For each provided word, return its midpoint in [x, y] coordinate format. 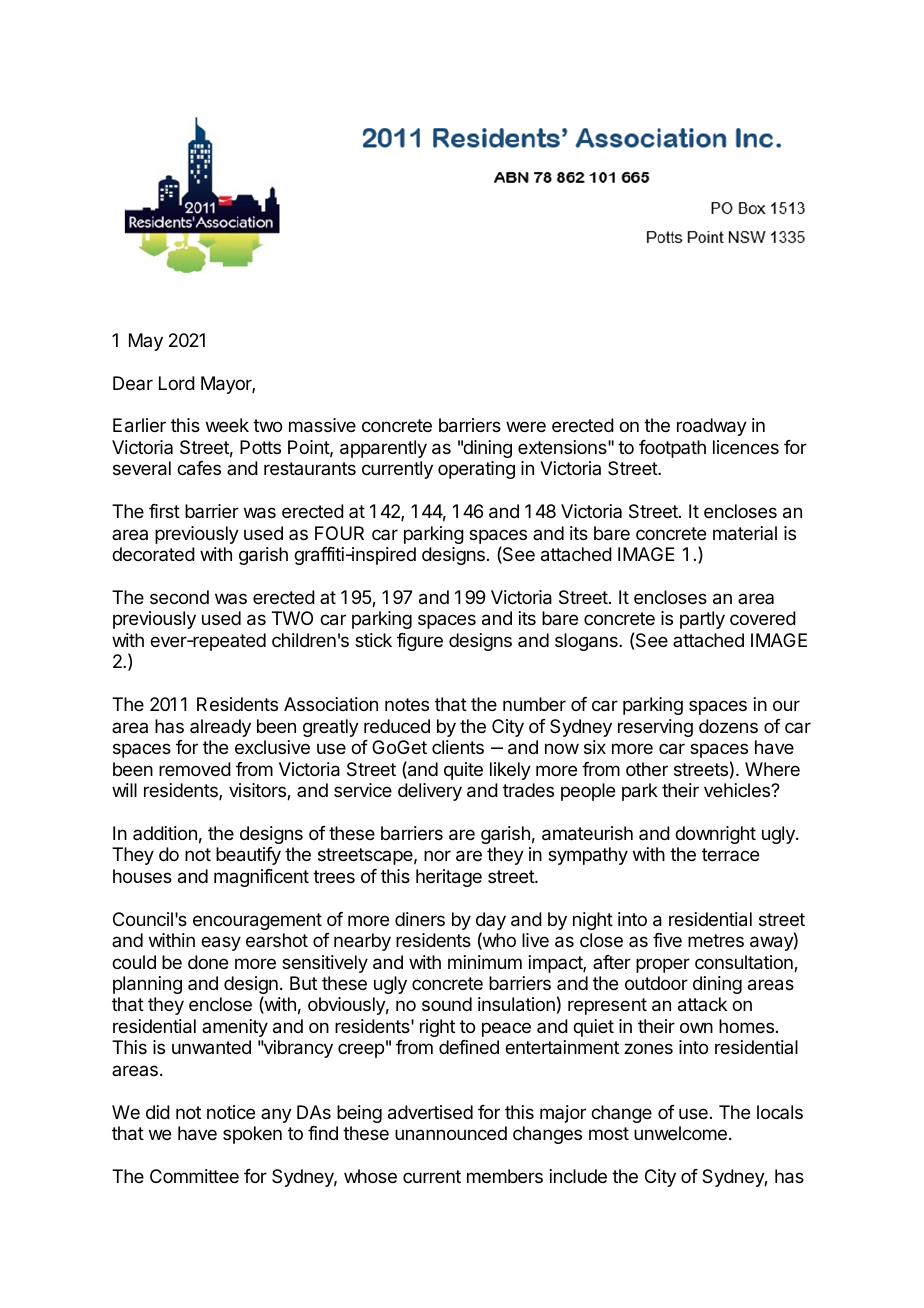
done [208, 962]
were [526, 426]
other [647, 769]
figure [420, 642]
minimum [485, 962]
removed [195, 769]
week [227, 425]
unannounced [451, 1133]
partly [702, 620]
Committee [194, 1176]
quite [463, 771]
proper [663, 965]
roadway [712, 427]
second [179, 597]
